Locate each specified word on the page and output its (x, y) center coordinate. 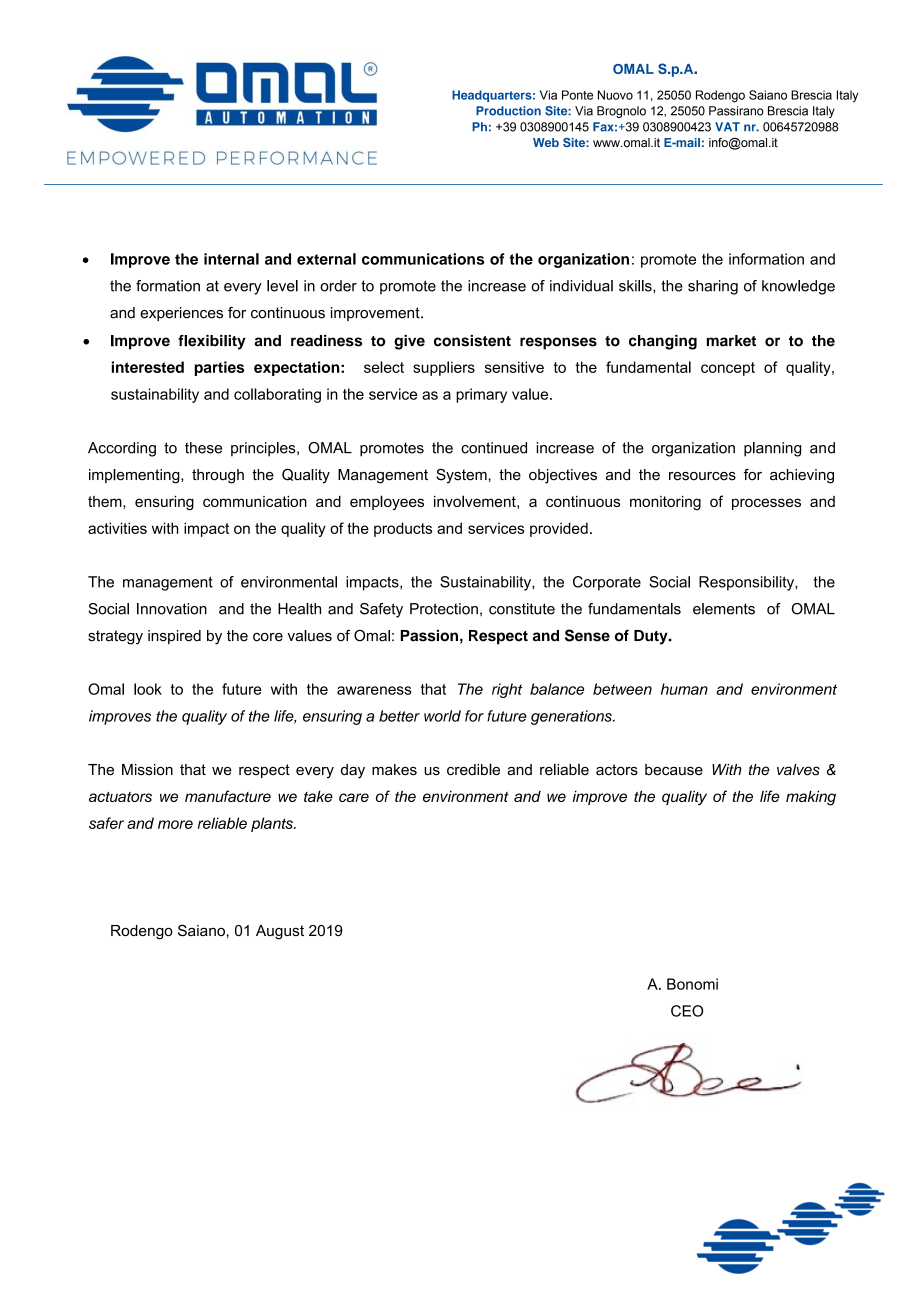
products (403, 529)
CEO (687, 1011)
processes (766, 504)
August (280, 932)
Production (508, 111)
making (811, 798)
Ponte (577, 95)
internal (231, 259)
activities (117, 528)
